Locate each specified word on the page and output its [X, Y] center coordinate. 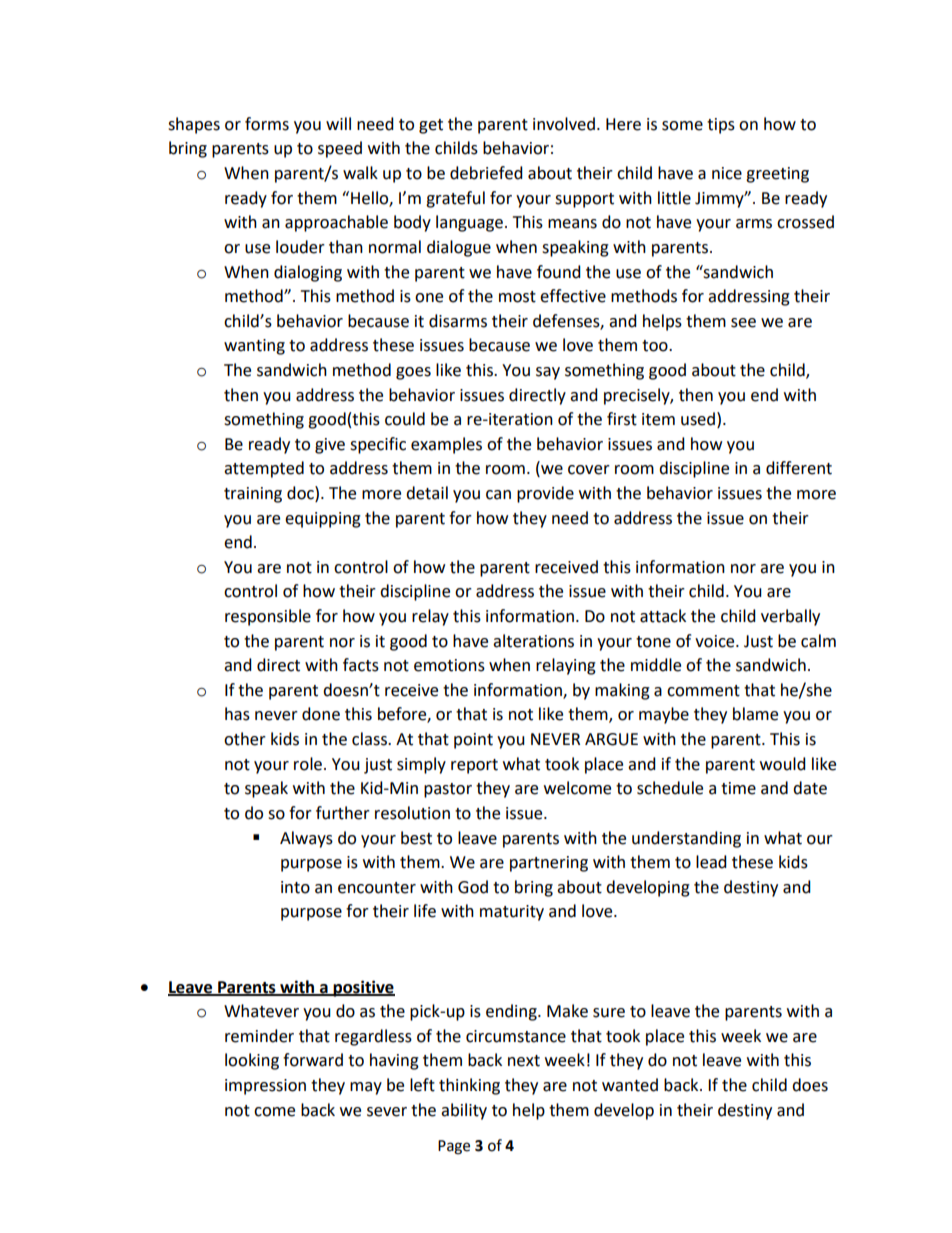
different [799, 468]
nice [727, 173]
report [474, 766]
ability [464, 1111]
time [738, 788]
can [498, 495]
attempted [264, 469]
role [308, 764]
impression [265, 1087]
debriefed [486, 173]
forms [267, 124]
